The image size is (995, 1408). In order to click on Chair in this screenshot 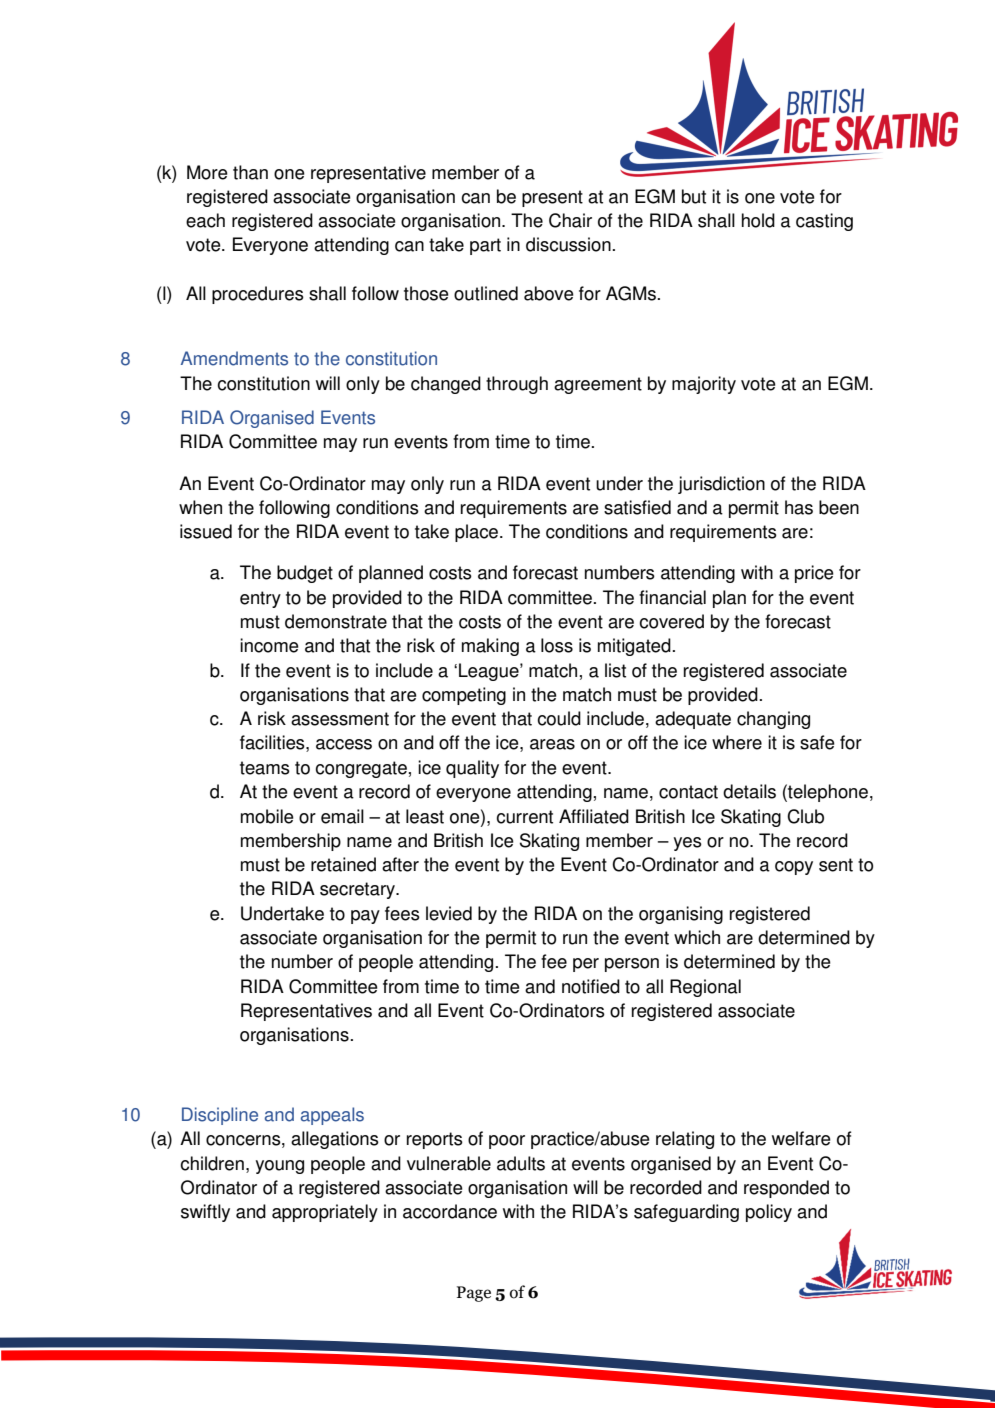, I will do `click(570, 220)`.
